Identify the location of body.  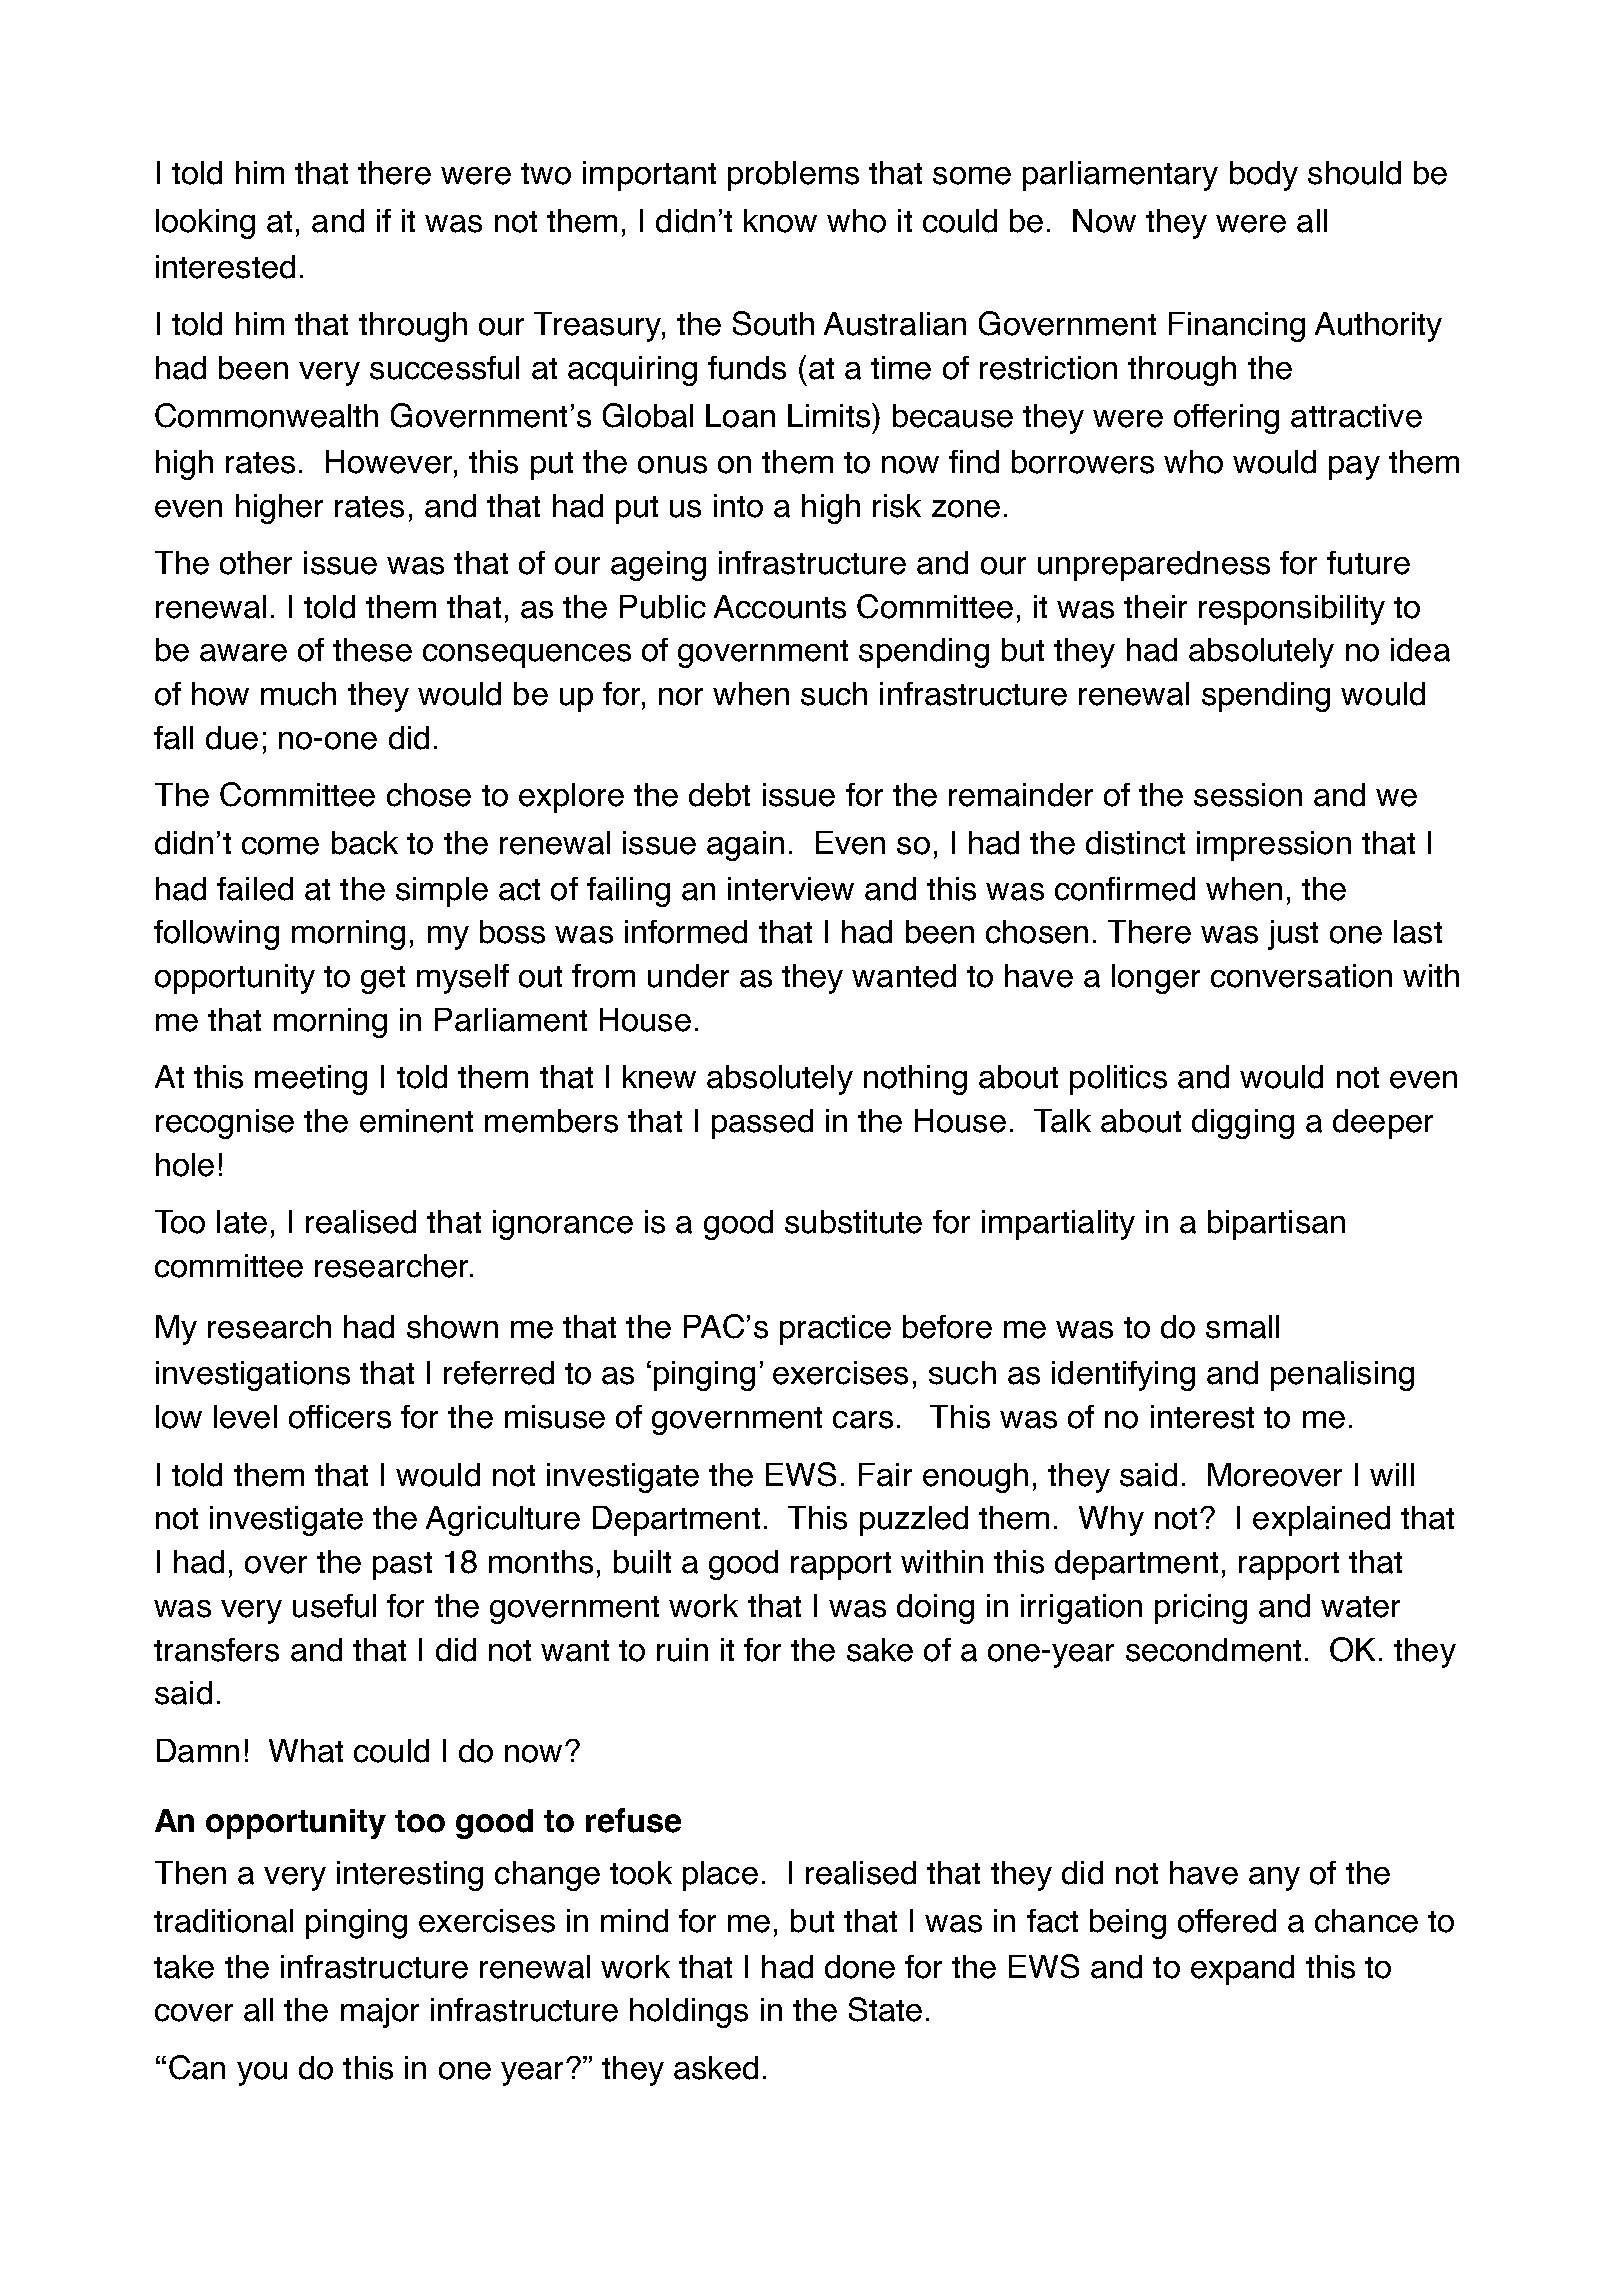
(1264, 176).
